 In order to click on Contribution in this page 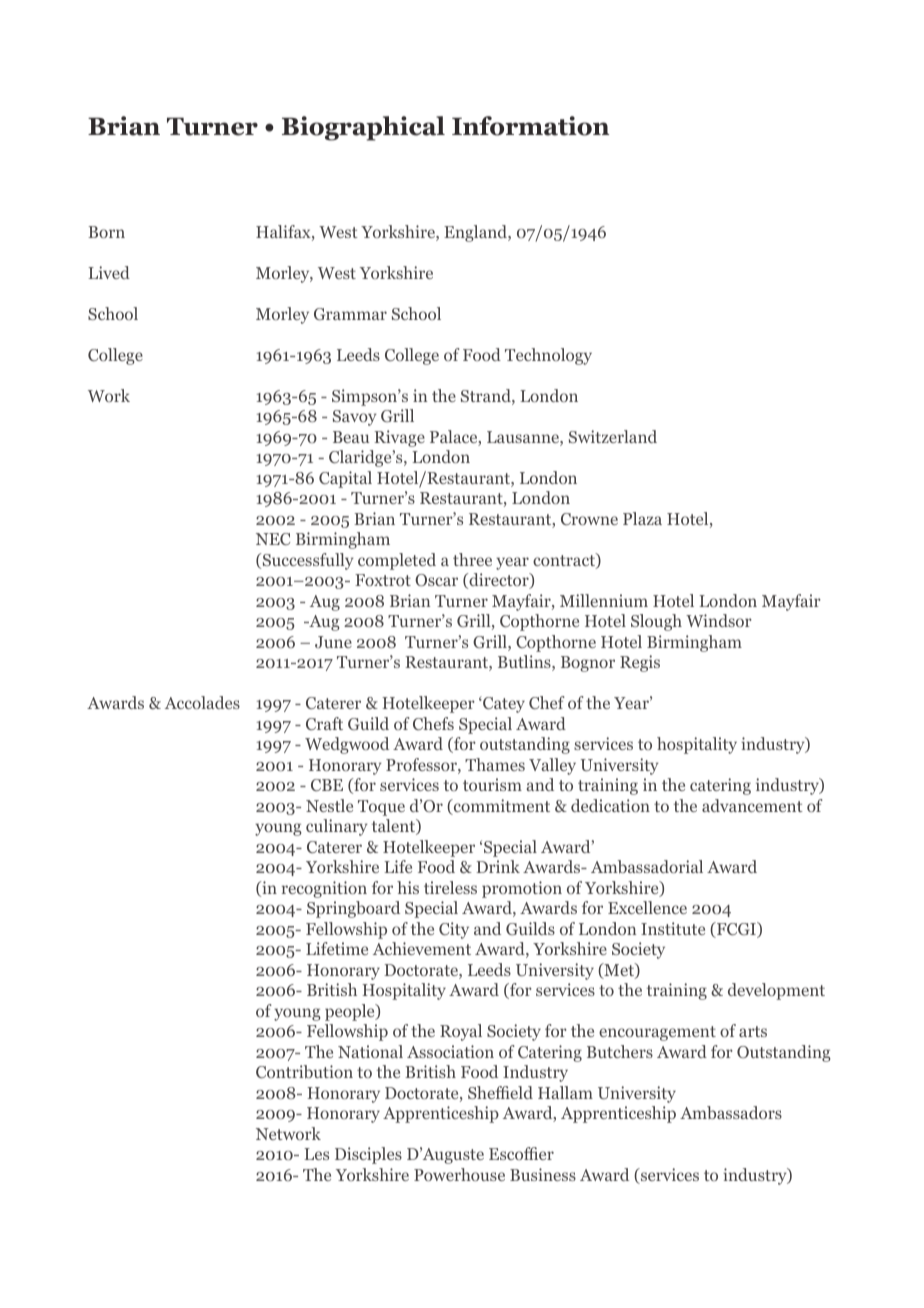, I will do `click(304, 1072)`.
